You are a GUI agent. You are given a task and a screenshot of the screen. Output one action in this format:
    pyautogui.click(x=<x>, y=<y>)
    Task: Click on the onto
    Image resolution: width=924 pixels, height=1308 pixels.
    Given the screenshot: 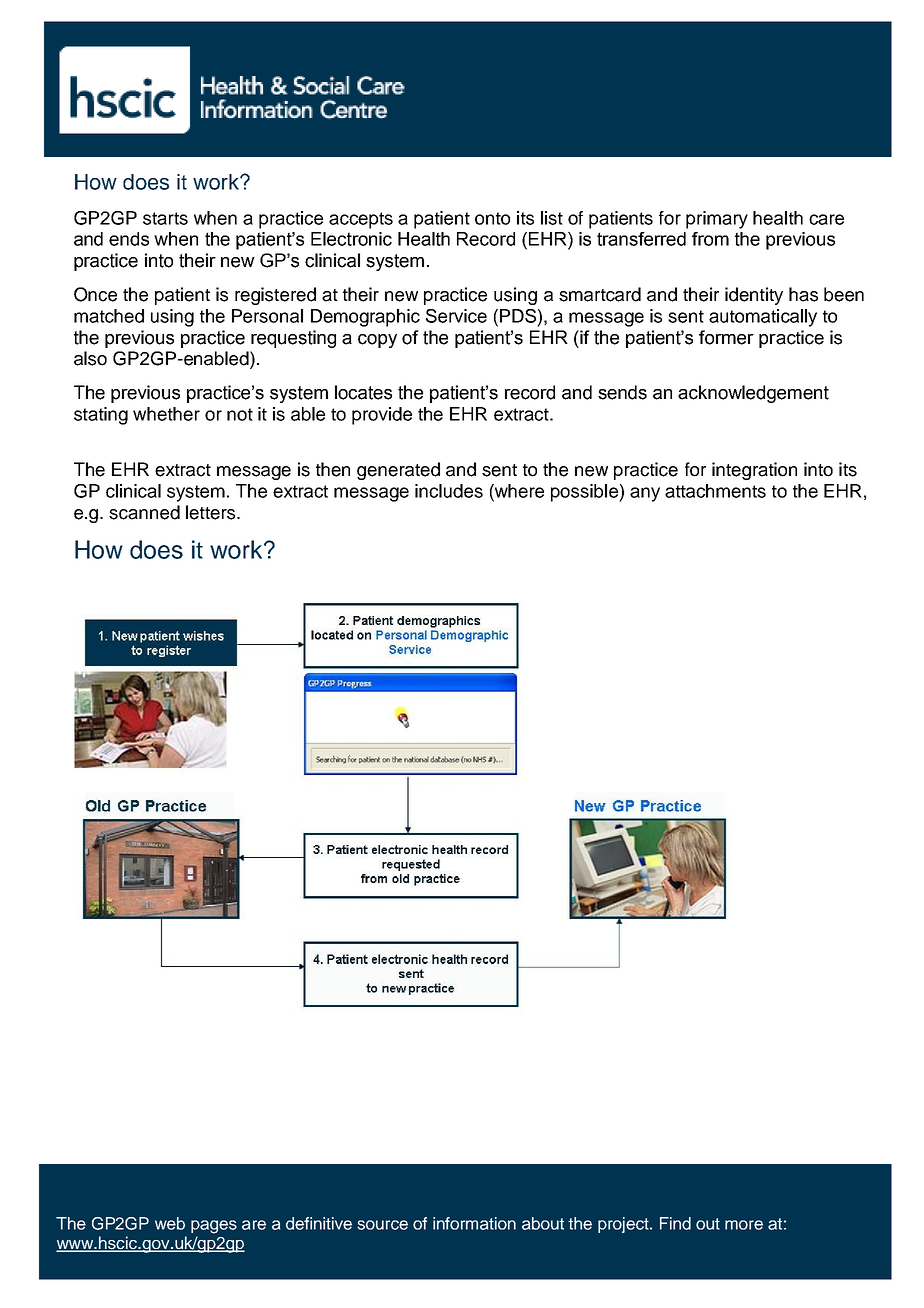 What is the action you would take?
    pyautogui.click(x=492, y=218)
